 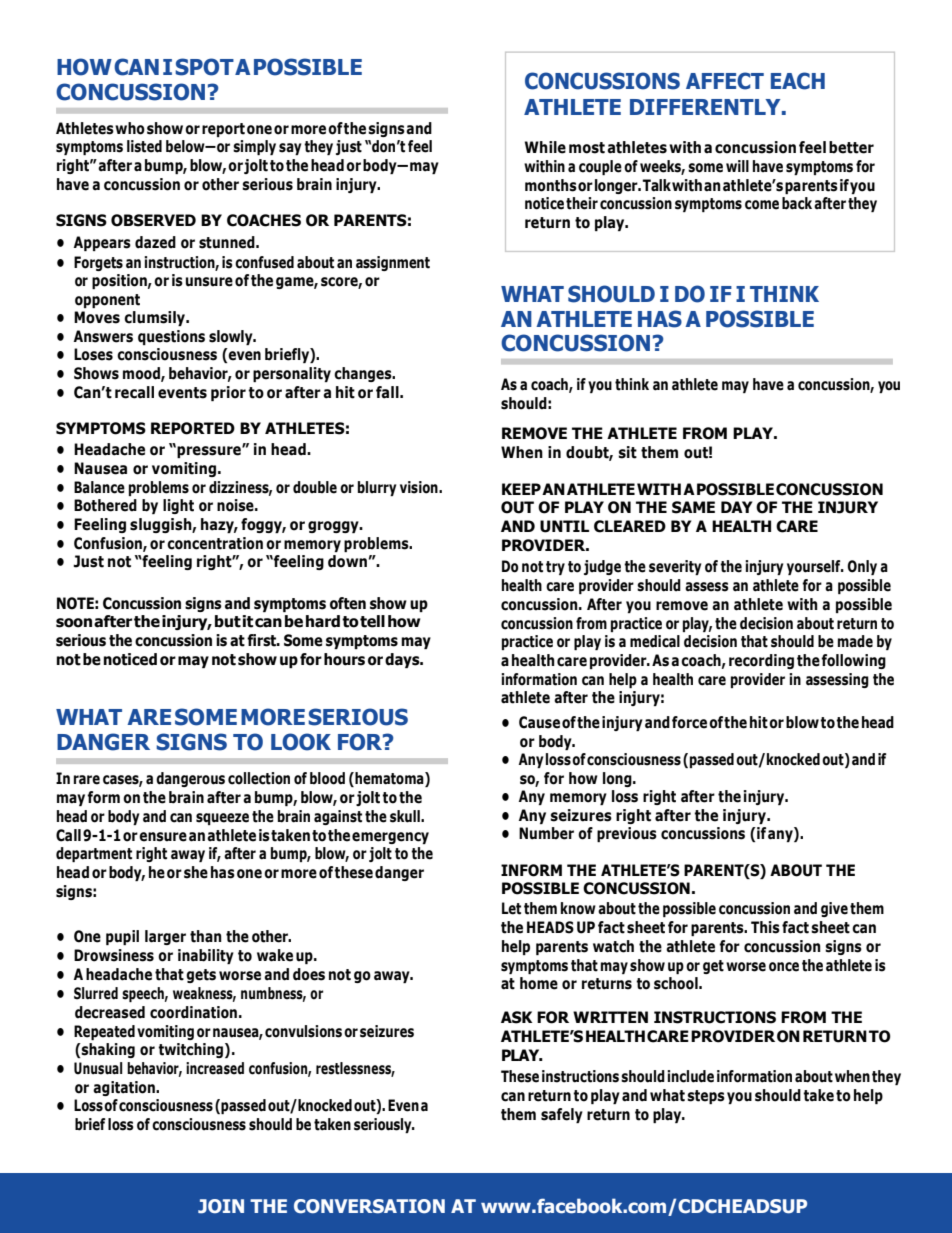 What do you see at coordinates (578, 908) in the screenshot?
I see `know` at bounding box center [578, 908].
